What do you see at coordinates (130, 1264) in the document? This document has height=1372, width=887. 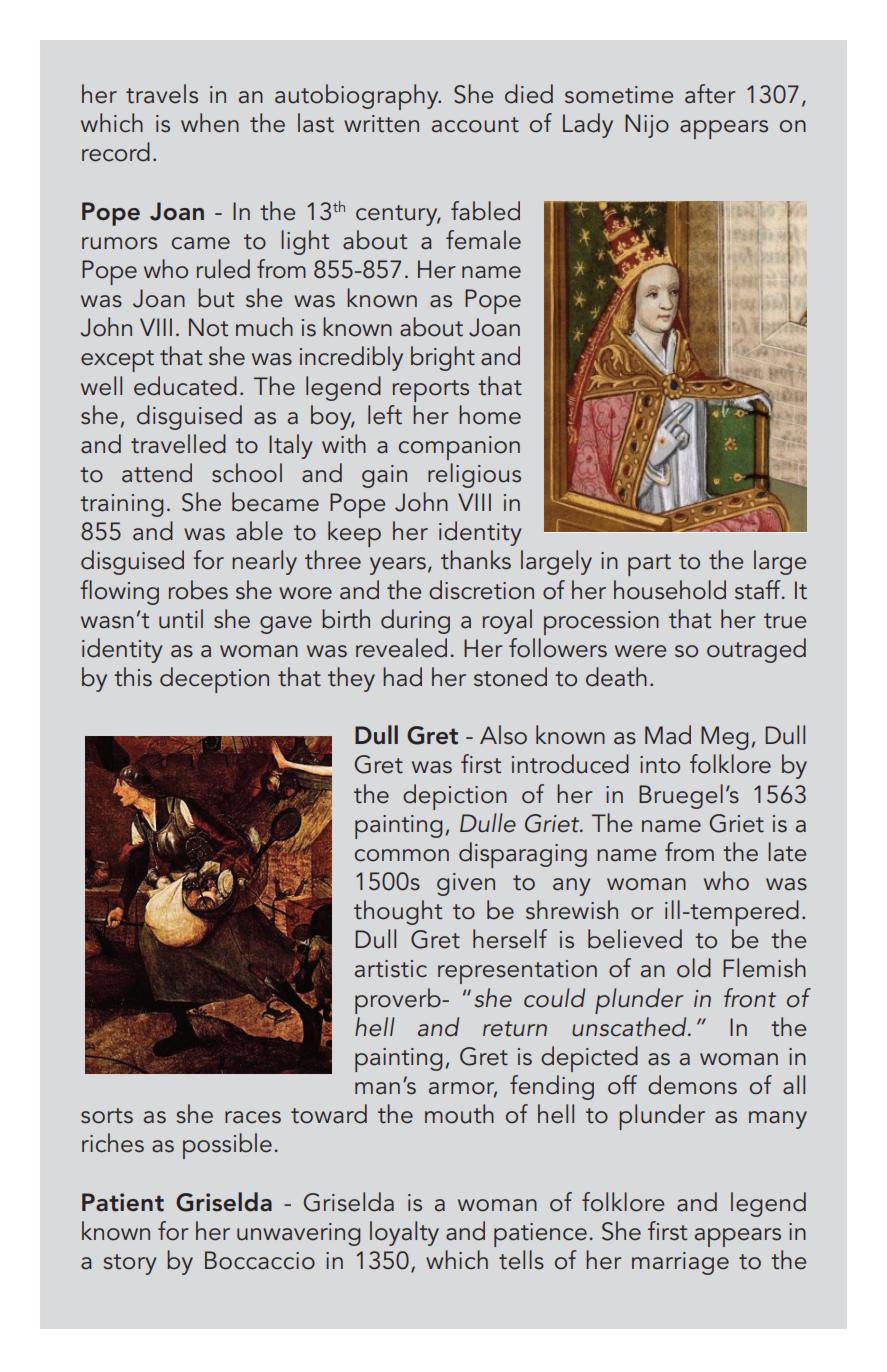 I see `story` at bounding box center [130, 1264].
